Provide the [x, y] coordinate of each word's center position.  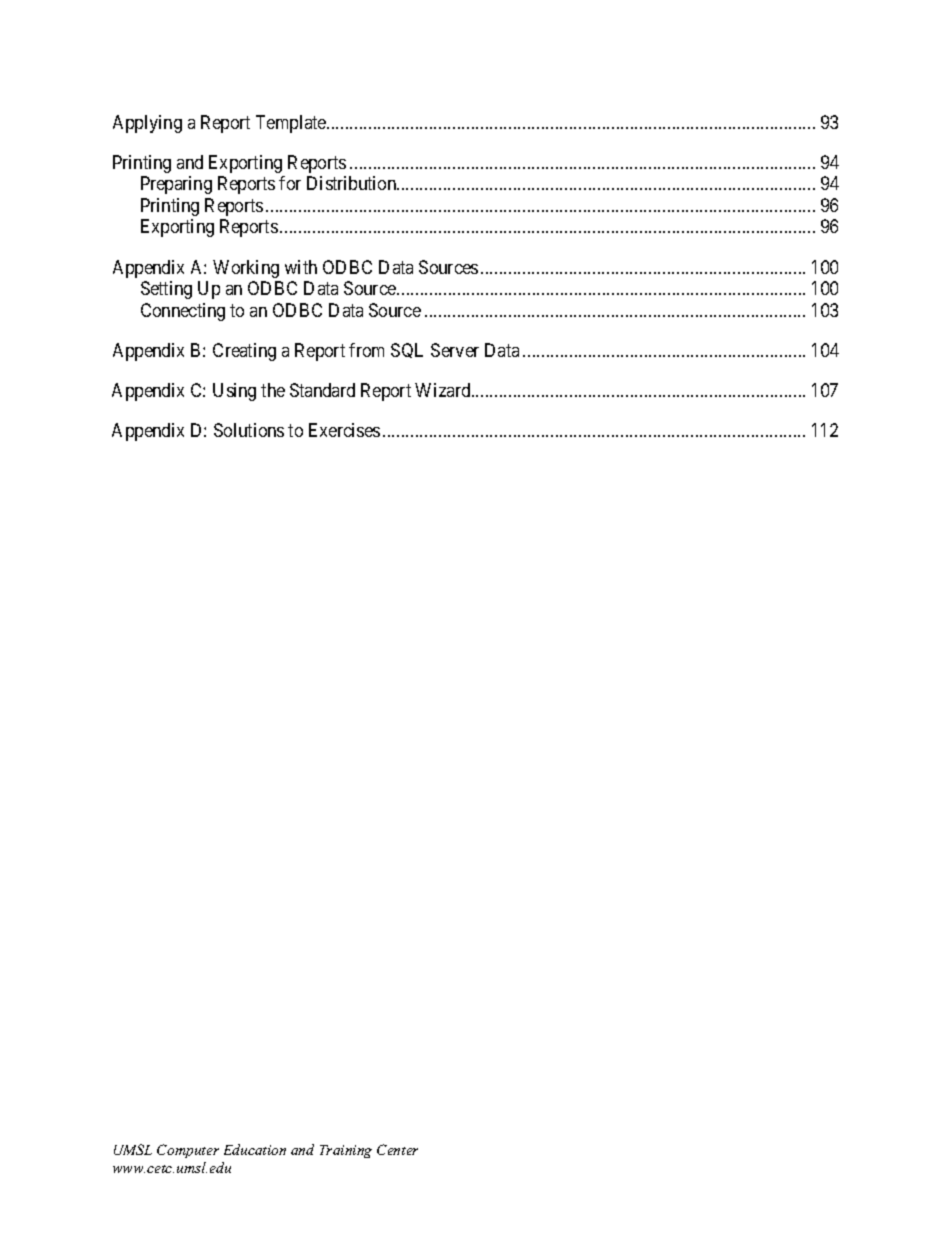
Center [397, 1149]
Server [455, 350]
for [290, 183]
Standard [322, 390]
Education [255, 1149]
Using [234, 392]
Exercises [344, 430]
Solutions [249, 430]
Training [346, 1151]
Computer [188, 1151]
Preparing [176, 185]
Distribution [353, 183]
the [273, 390]
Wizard [444, 390]
